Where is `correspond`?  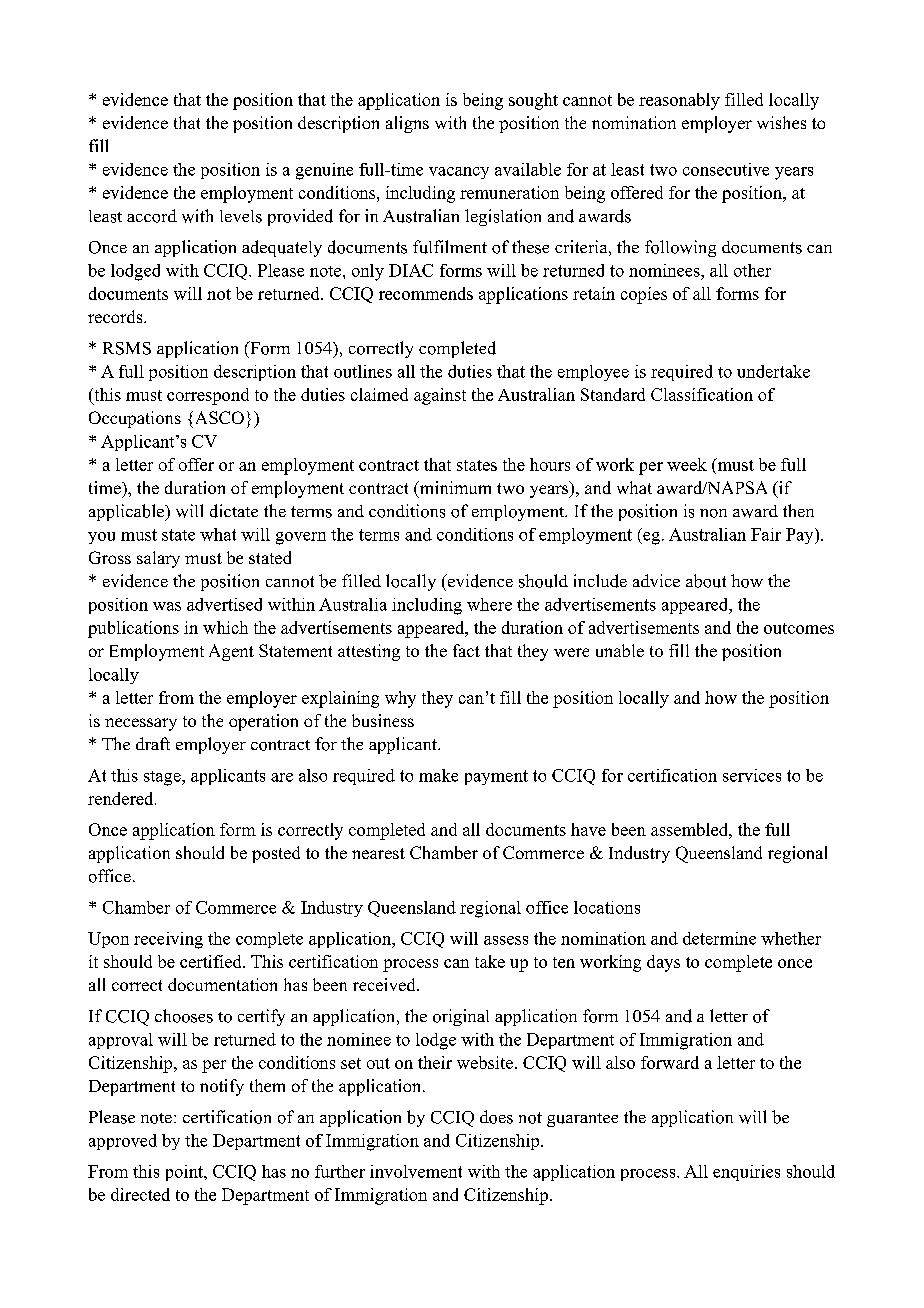
correspond is located at coordinates (208, 396).
